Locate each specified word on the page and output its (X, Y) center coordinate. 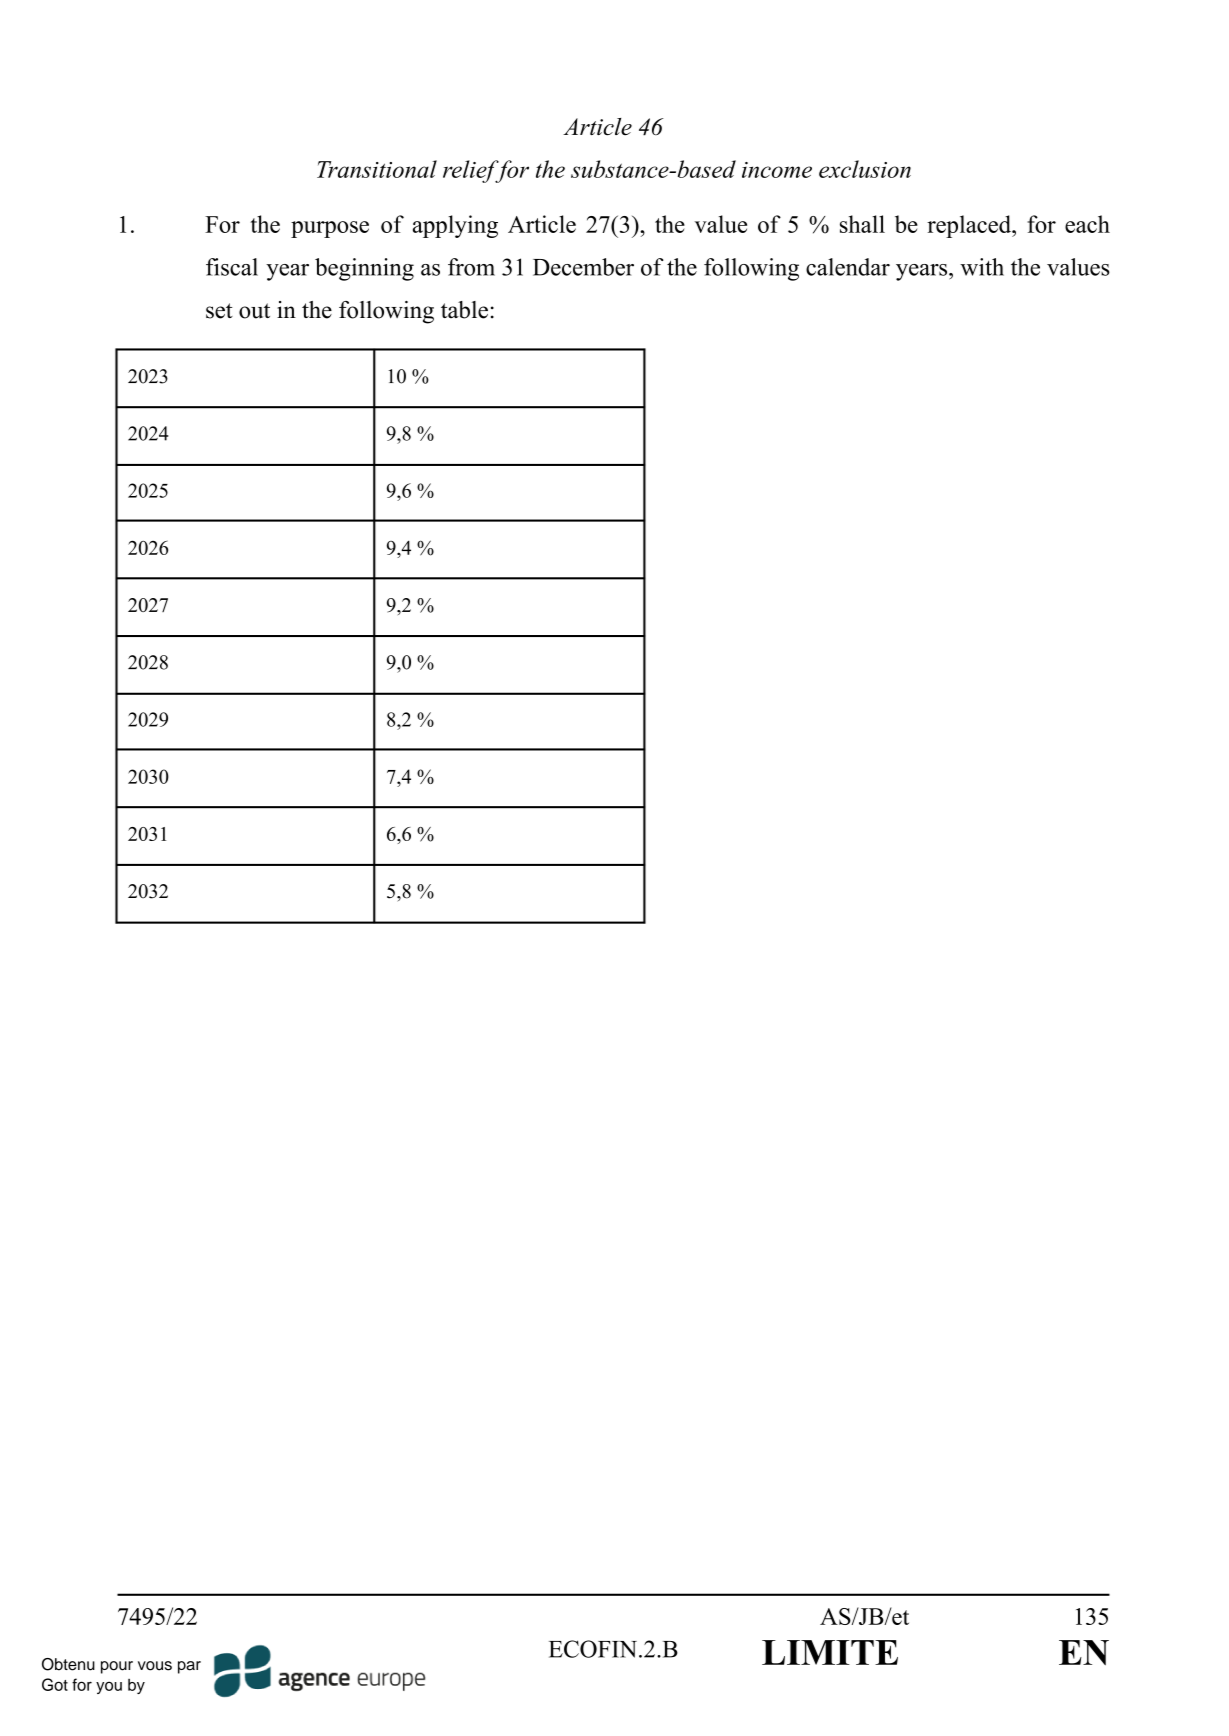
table (464, 310)
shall (862, 224)
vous (155, 1666)
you (109, 1687)
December (583, 267)
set (219, 311)
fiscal (232, 267)
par (189, 1667)
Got (55, 1684)
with (982, 267)
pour (117, 1667)
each (1087, 224)
